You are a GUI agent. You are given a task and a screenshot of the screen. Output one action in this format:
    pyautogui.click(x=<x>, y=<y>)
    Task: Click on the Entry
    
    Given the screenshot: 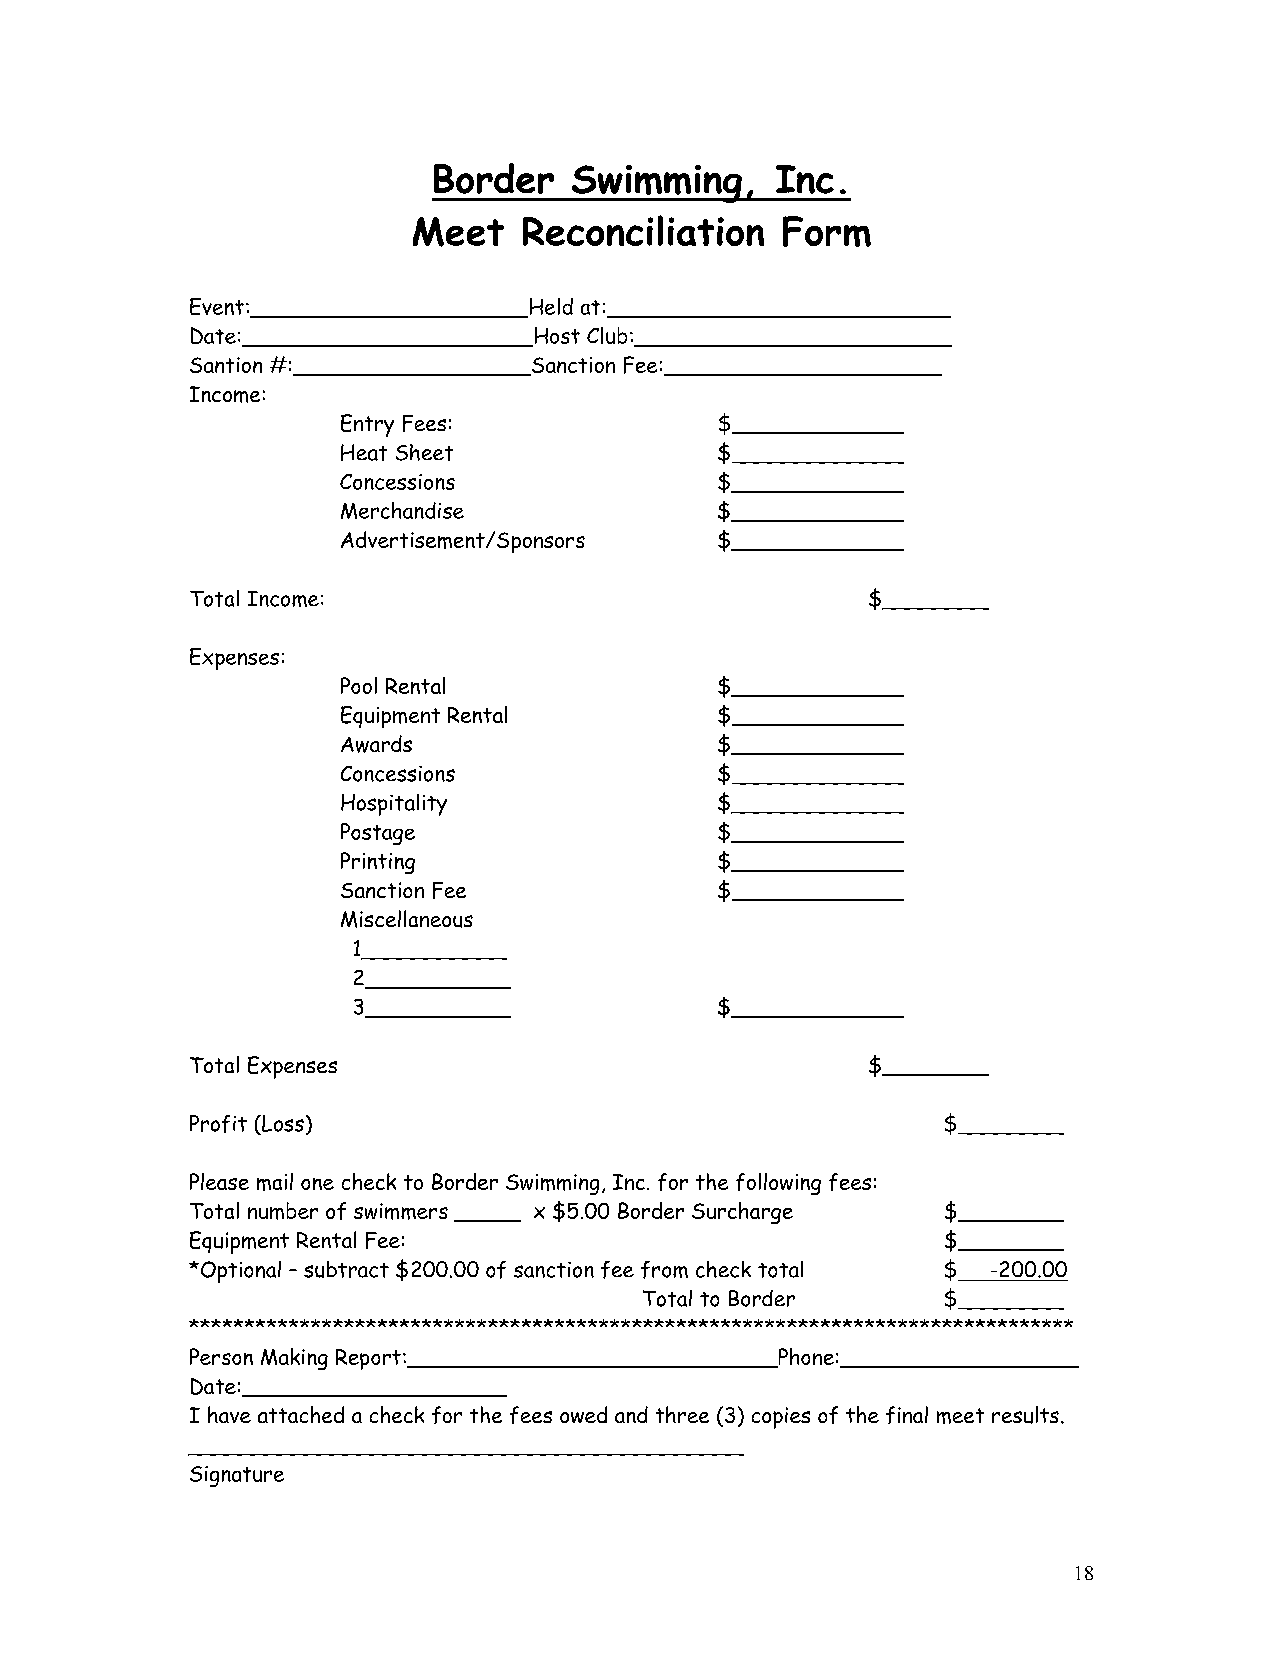 What is the action you would take?
    pyautogui.click(x=367, y=425)
